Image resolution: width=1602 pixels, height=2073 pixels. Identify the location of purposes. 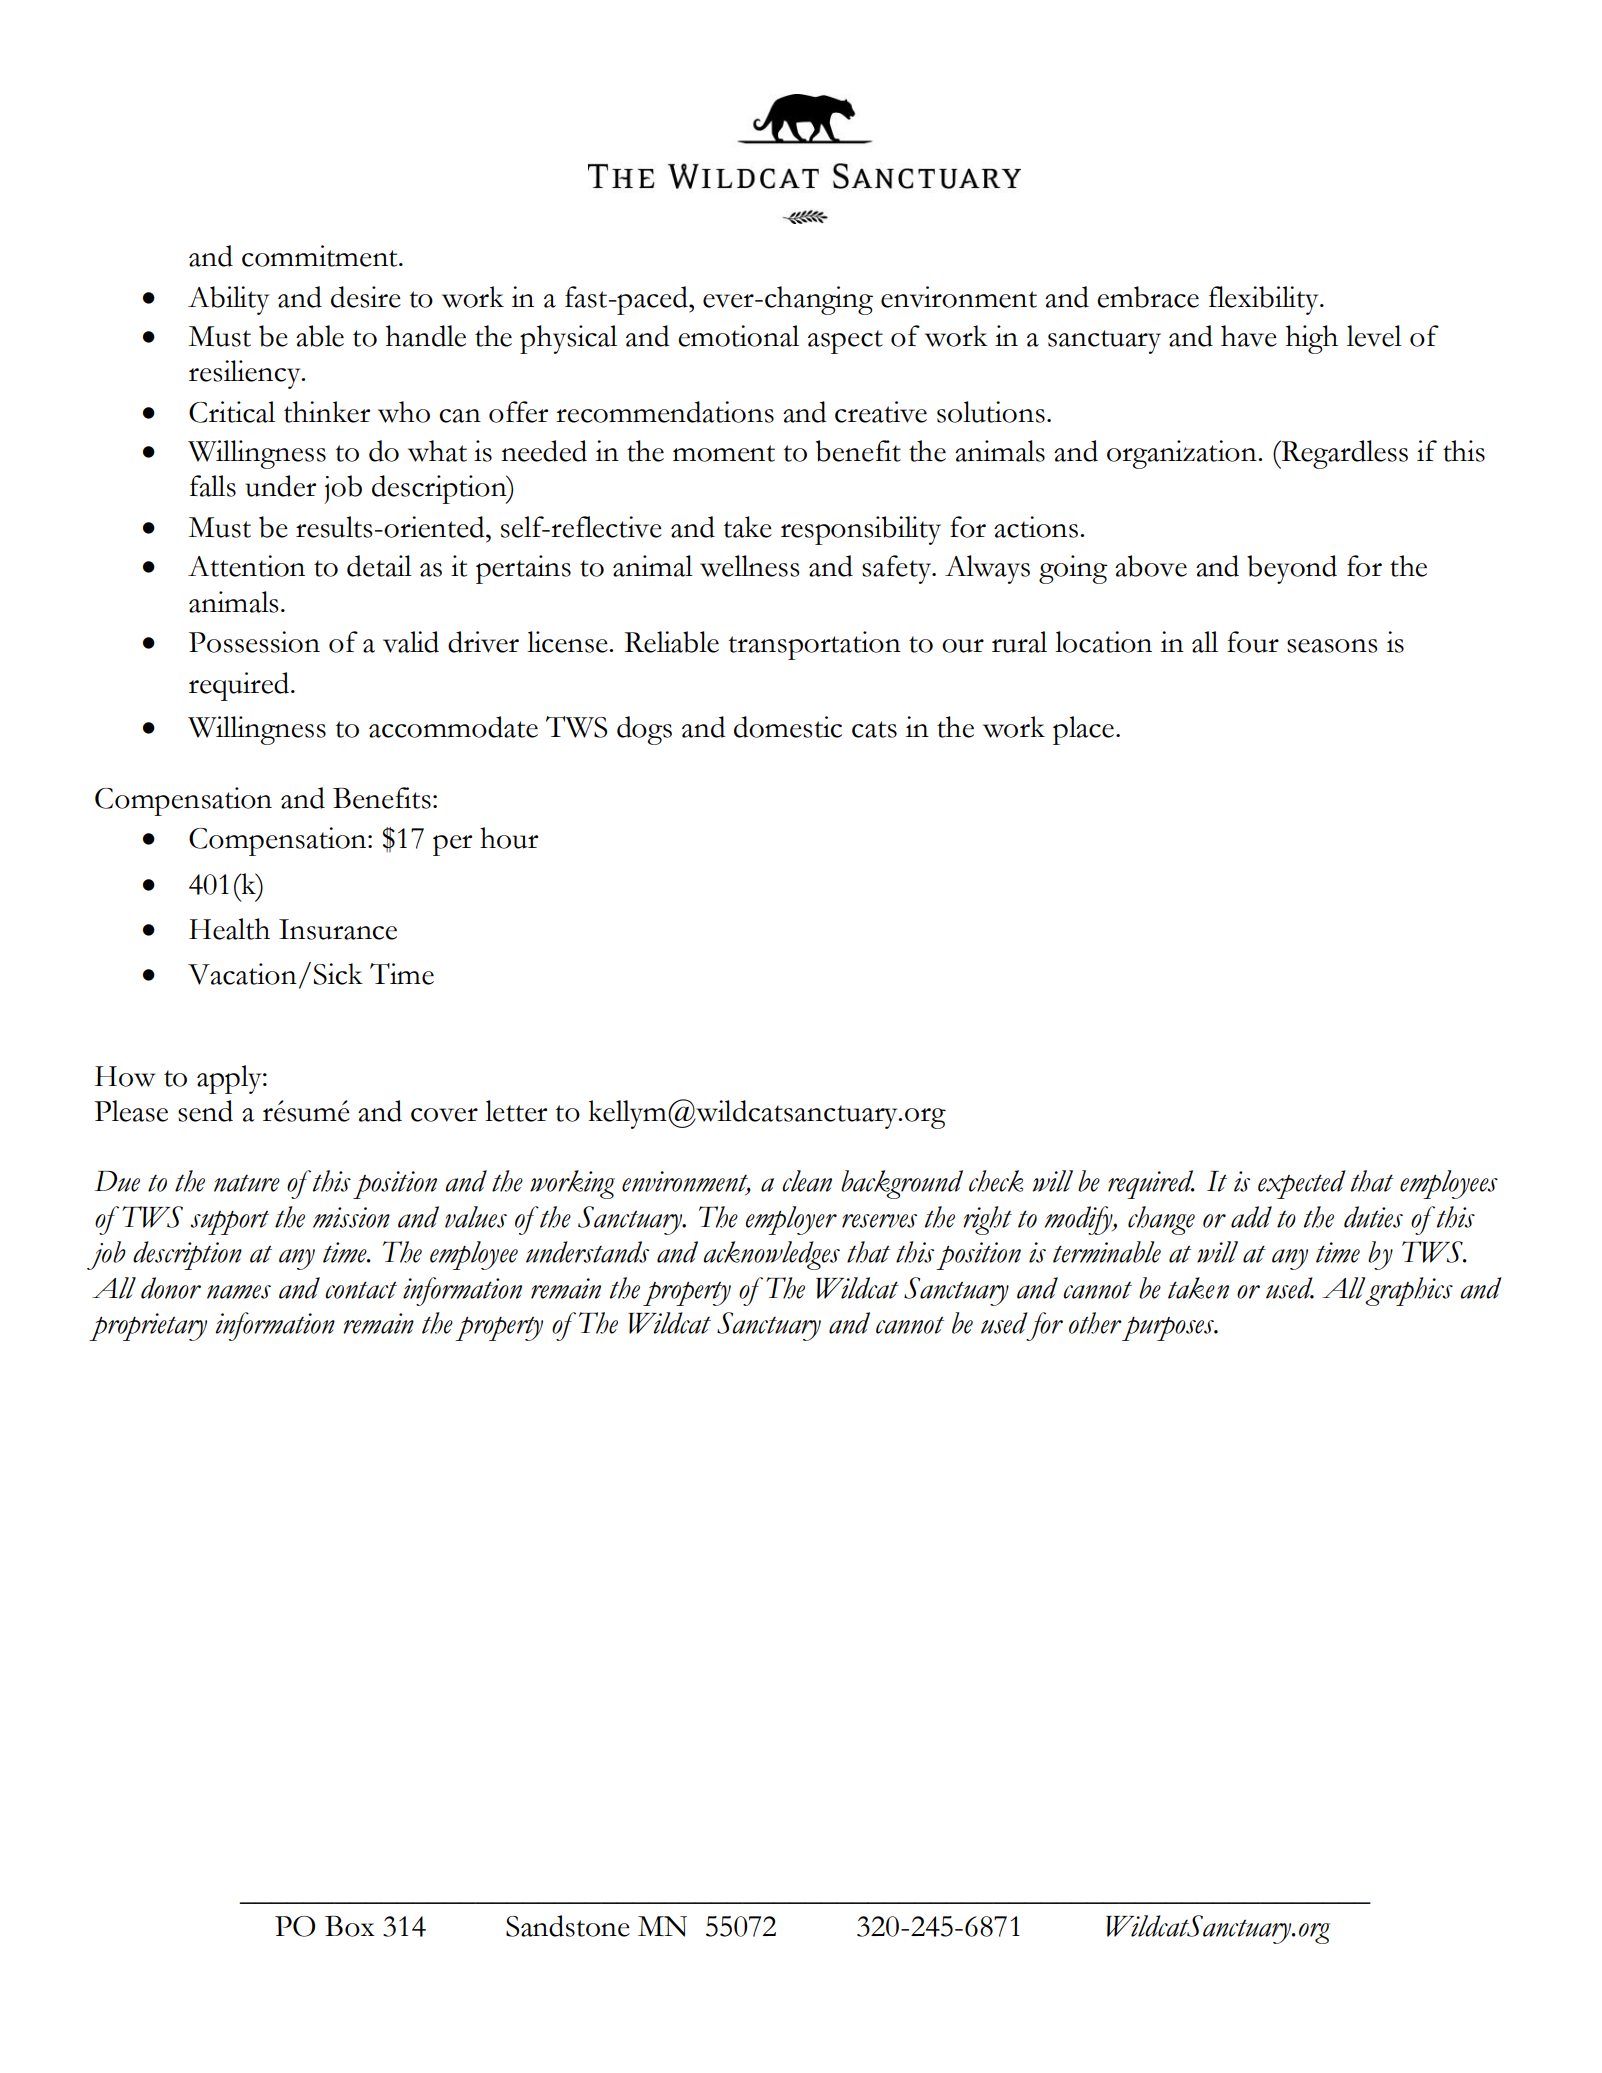
(1169, 1329).
